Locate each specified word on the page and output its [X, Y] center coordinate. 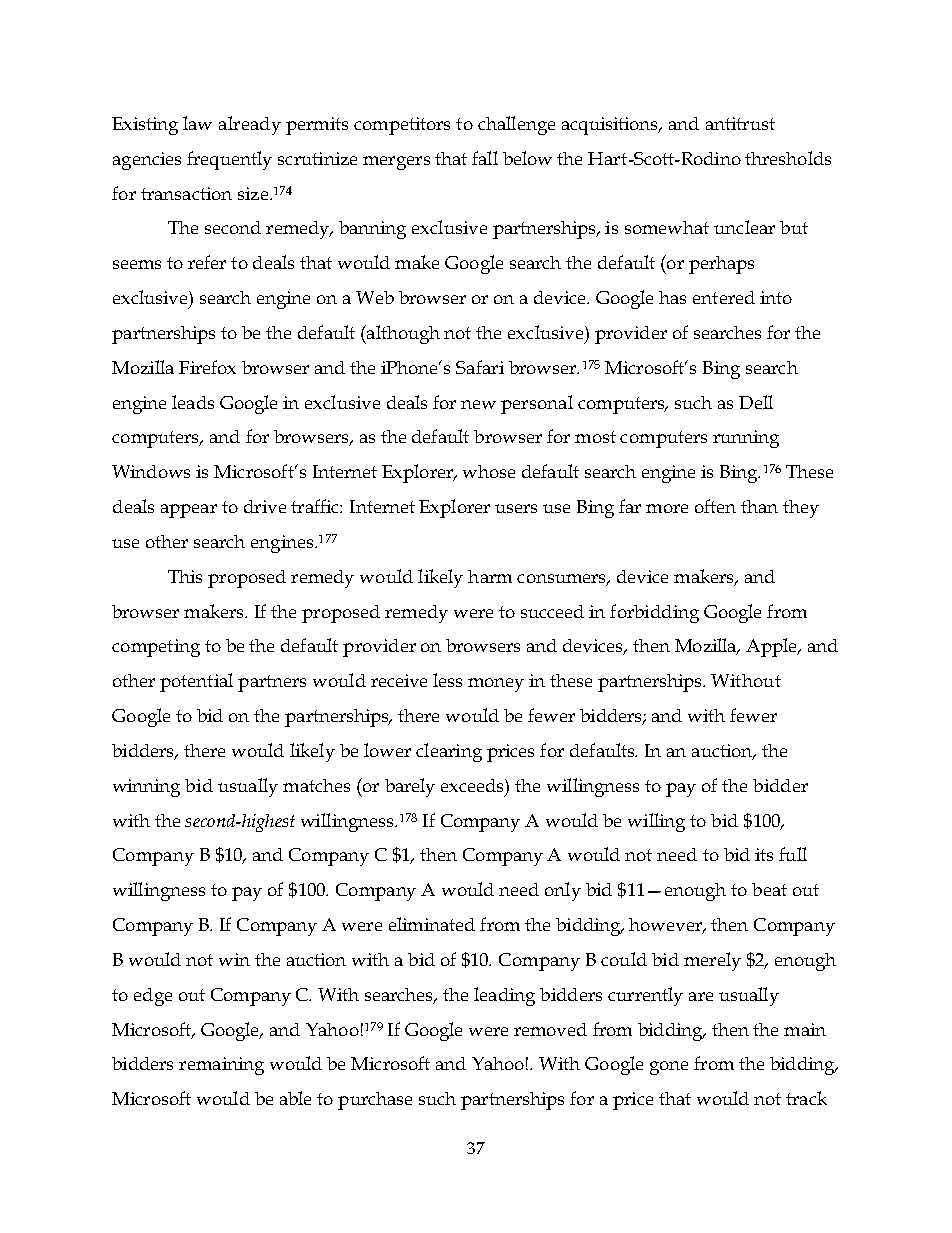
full [793, 854]
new [478, 404]
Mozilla [707, 646]
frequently [229, 160]
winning [146, 788]
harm [490, 576]
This [185, 576]
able [295, 1098]
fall [485, 158]
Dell [756, 402]
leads [193, 402]
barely [410, 787]
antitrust [740, 123]
